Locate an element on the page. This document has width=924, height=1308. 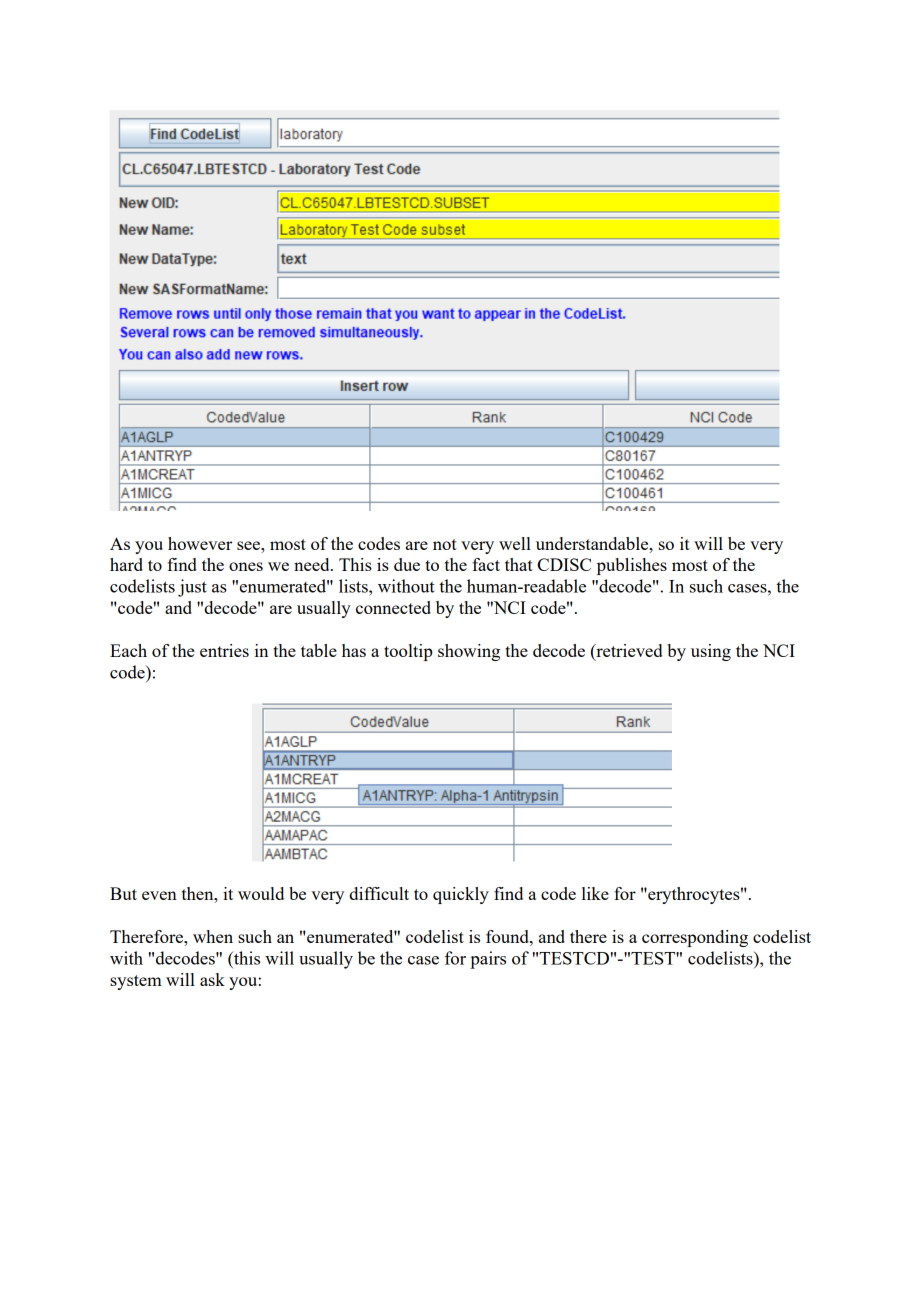
pairs is located at coordinates (488, 960).
